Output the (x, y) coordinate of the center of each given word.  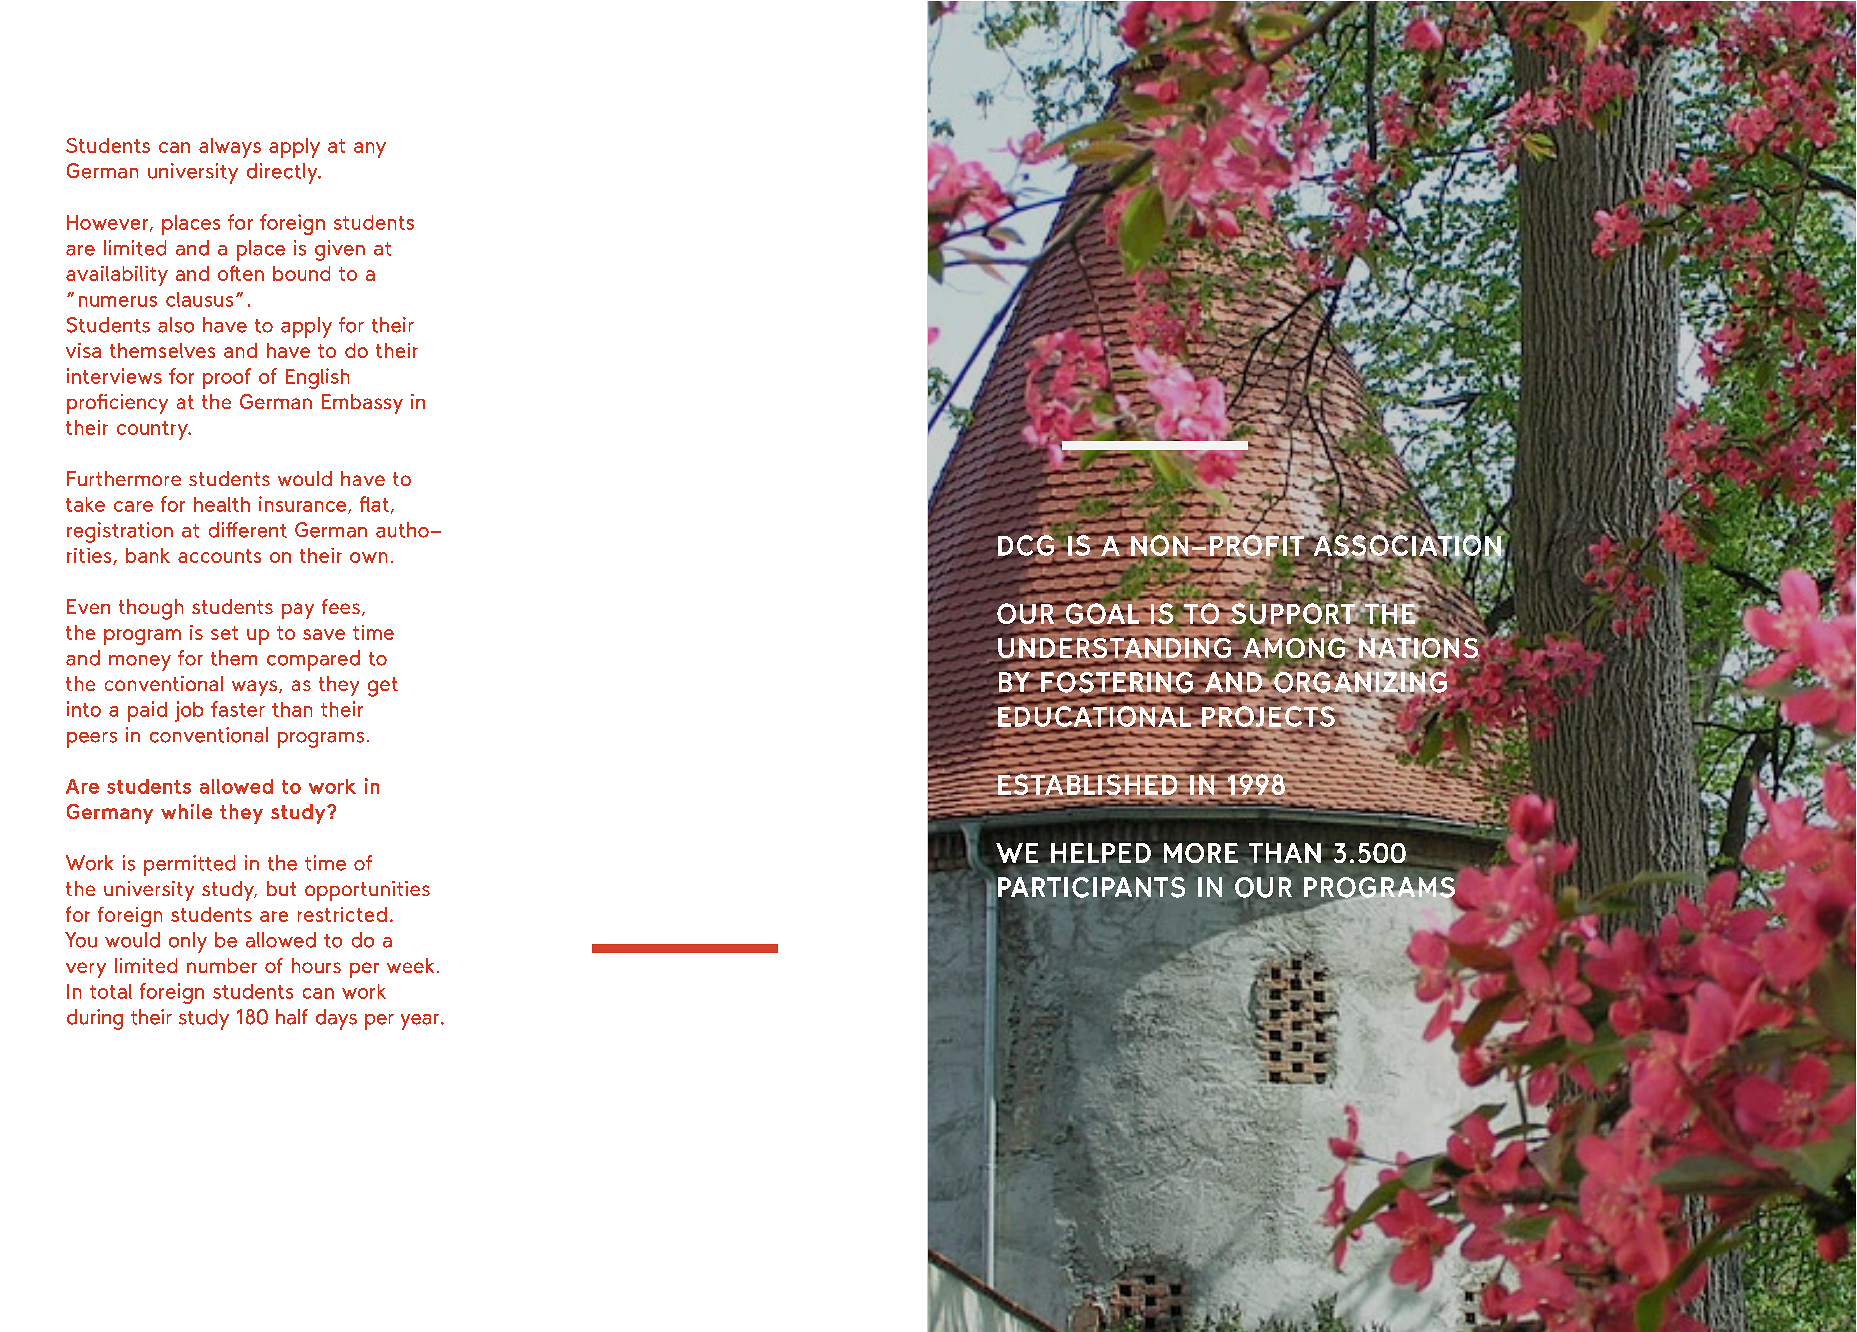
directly (283, 173)
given (340, 250)
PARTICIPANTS (1091, 888)
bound (301, 273)
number (222, 965)
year (420, 1022)
